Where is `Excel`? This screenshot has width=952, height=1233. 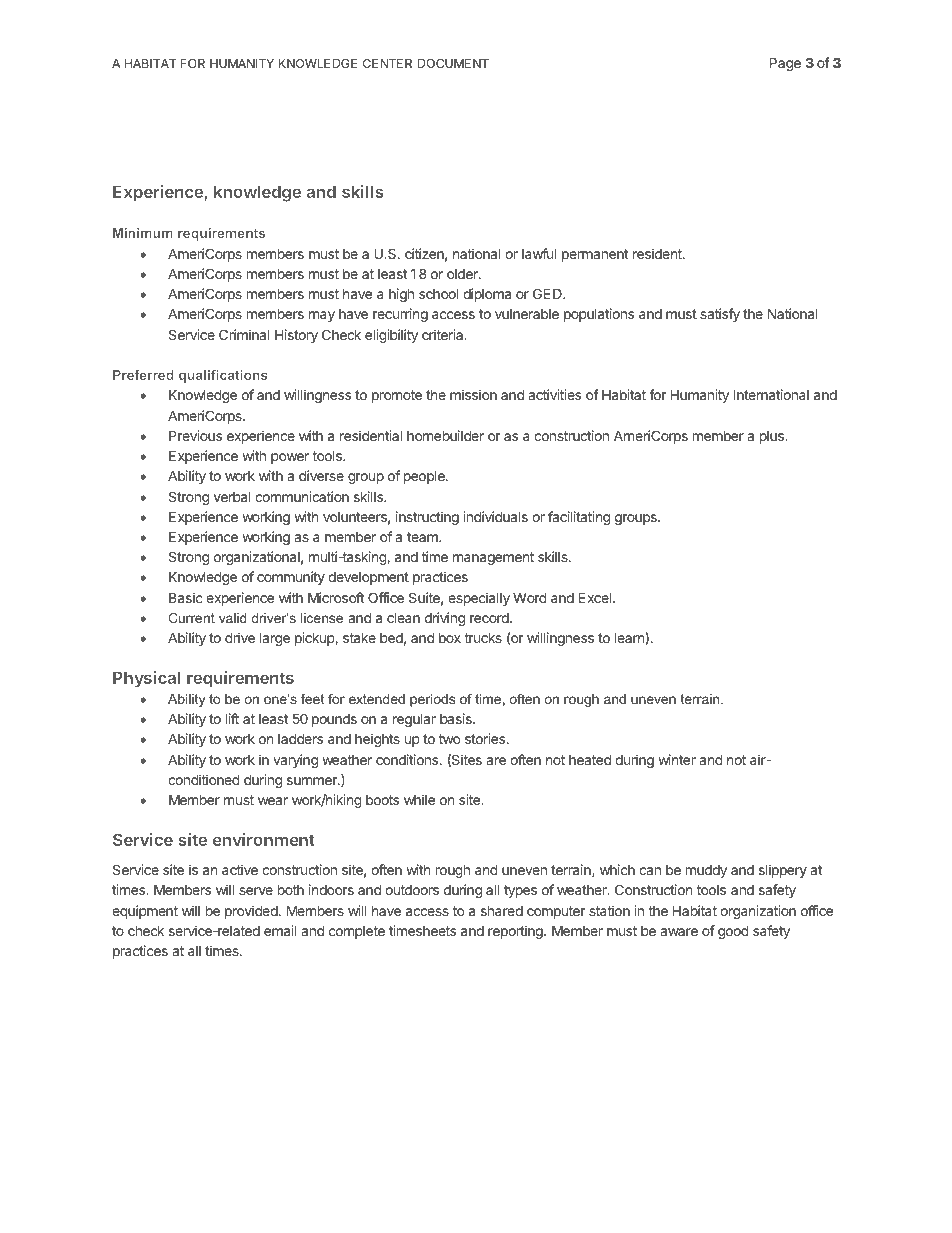
Excel is located at coordinates (596, 597).
